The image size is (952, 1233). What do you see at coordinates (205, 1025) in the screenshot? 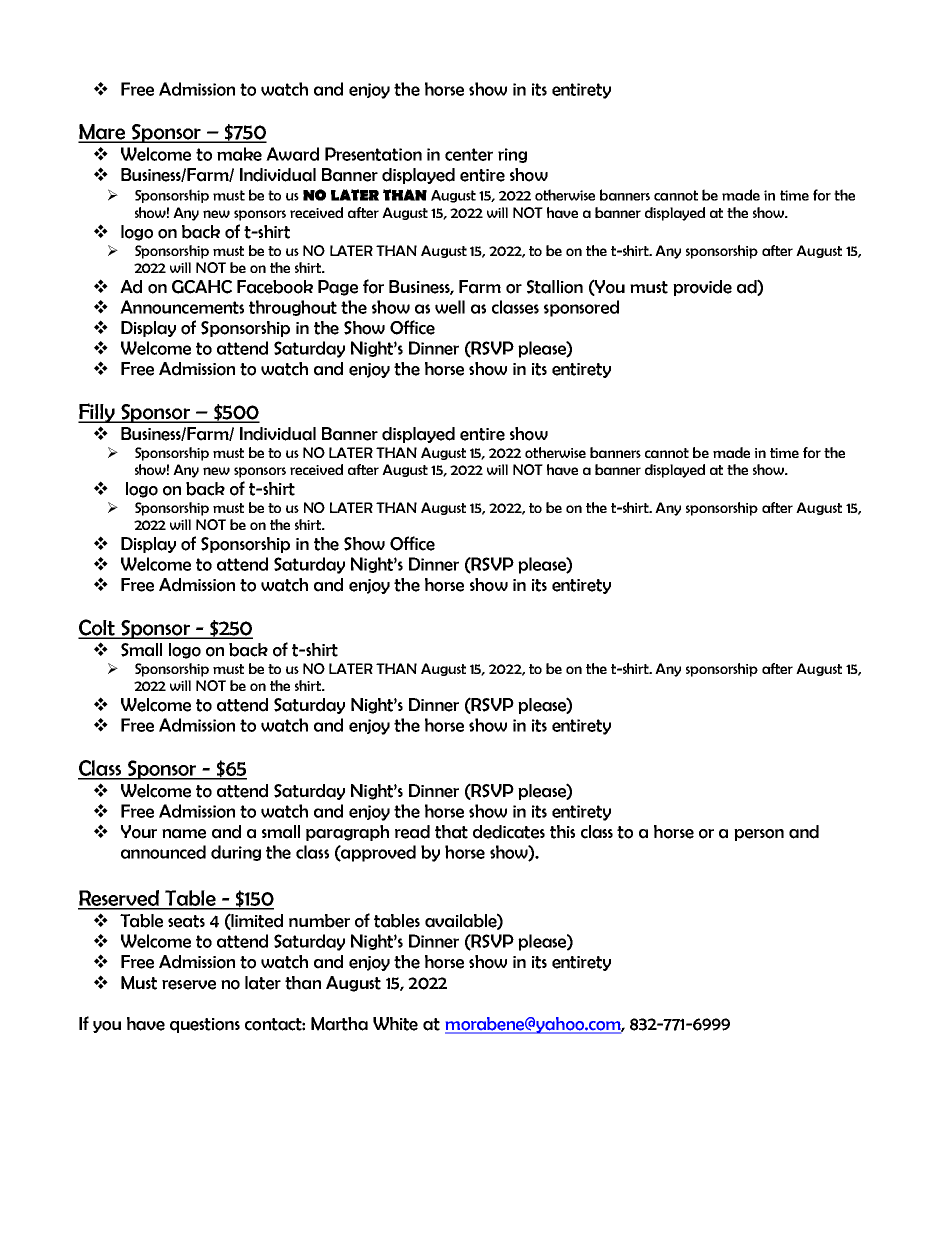
I see `questions` at bounding box center [205, 1025].
